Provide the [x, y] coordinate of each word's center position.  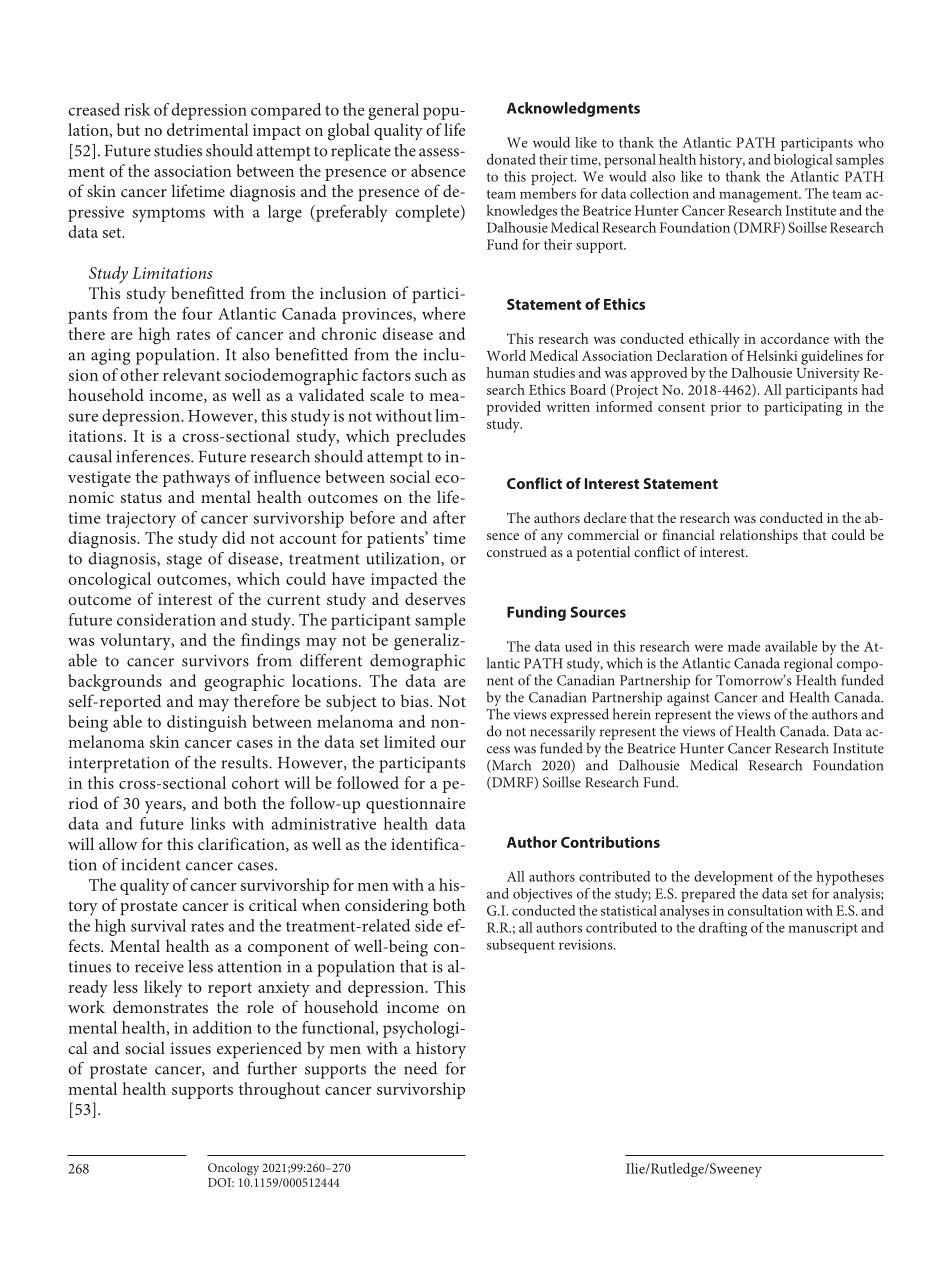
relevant [192, 374]
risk [137, 109]
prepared [708, 895]
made [744, 646]
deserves [435, 598]
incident [151, 864]
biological [803, 161]
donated [511, 159]
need [421, 1068]
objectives [542, 895]
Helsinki [772, 355]
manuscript [823, 929]
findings [270, 641]
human [508, 372]
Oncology [233, 1169]
